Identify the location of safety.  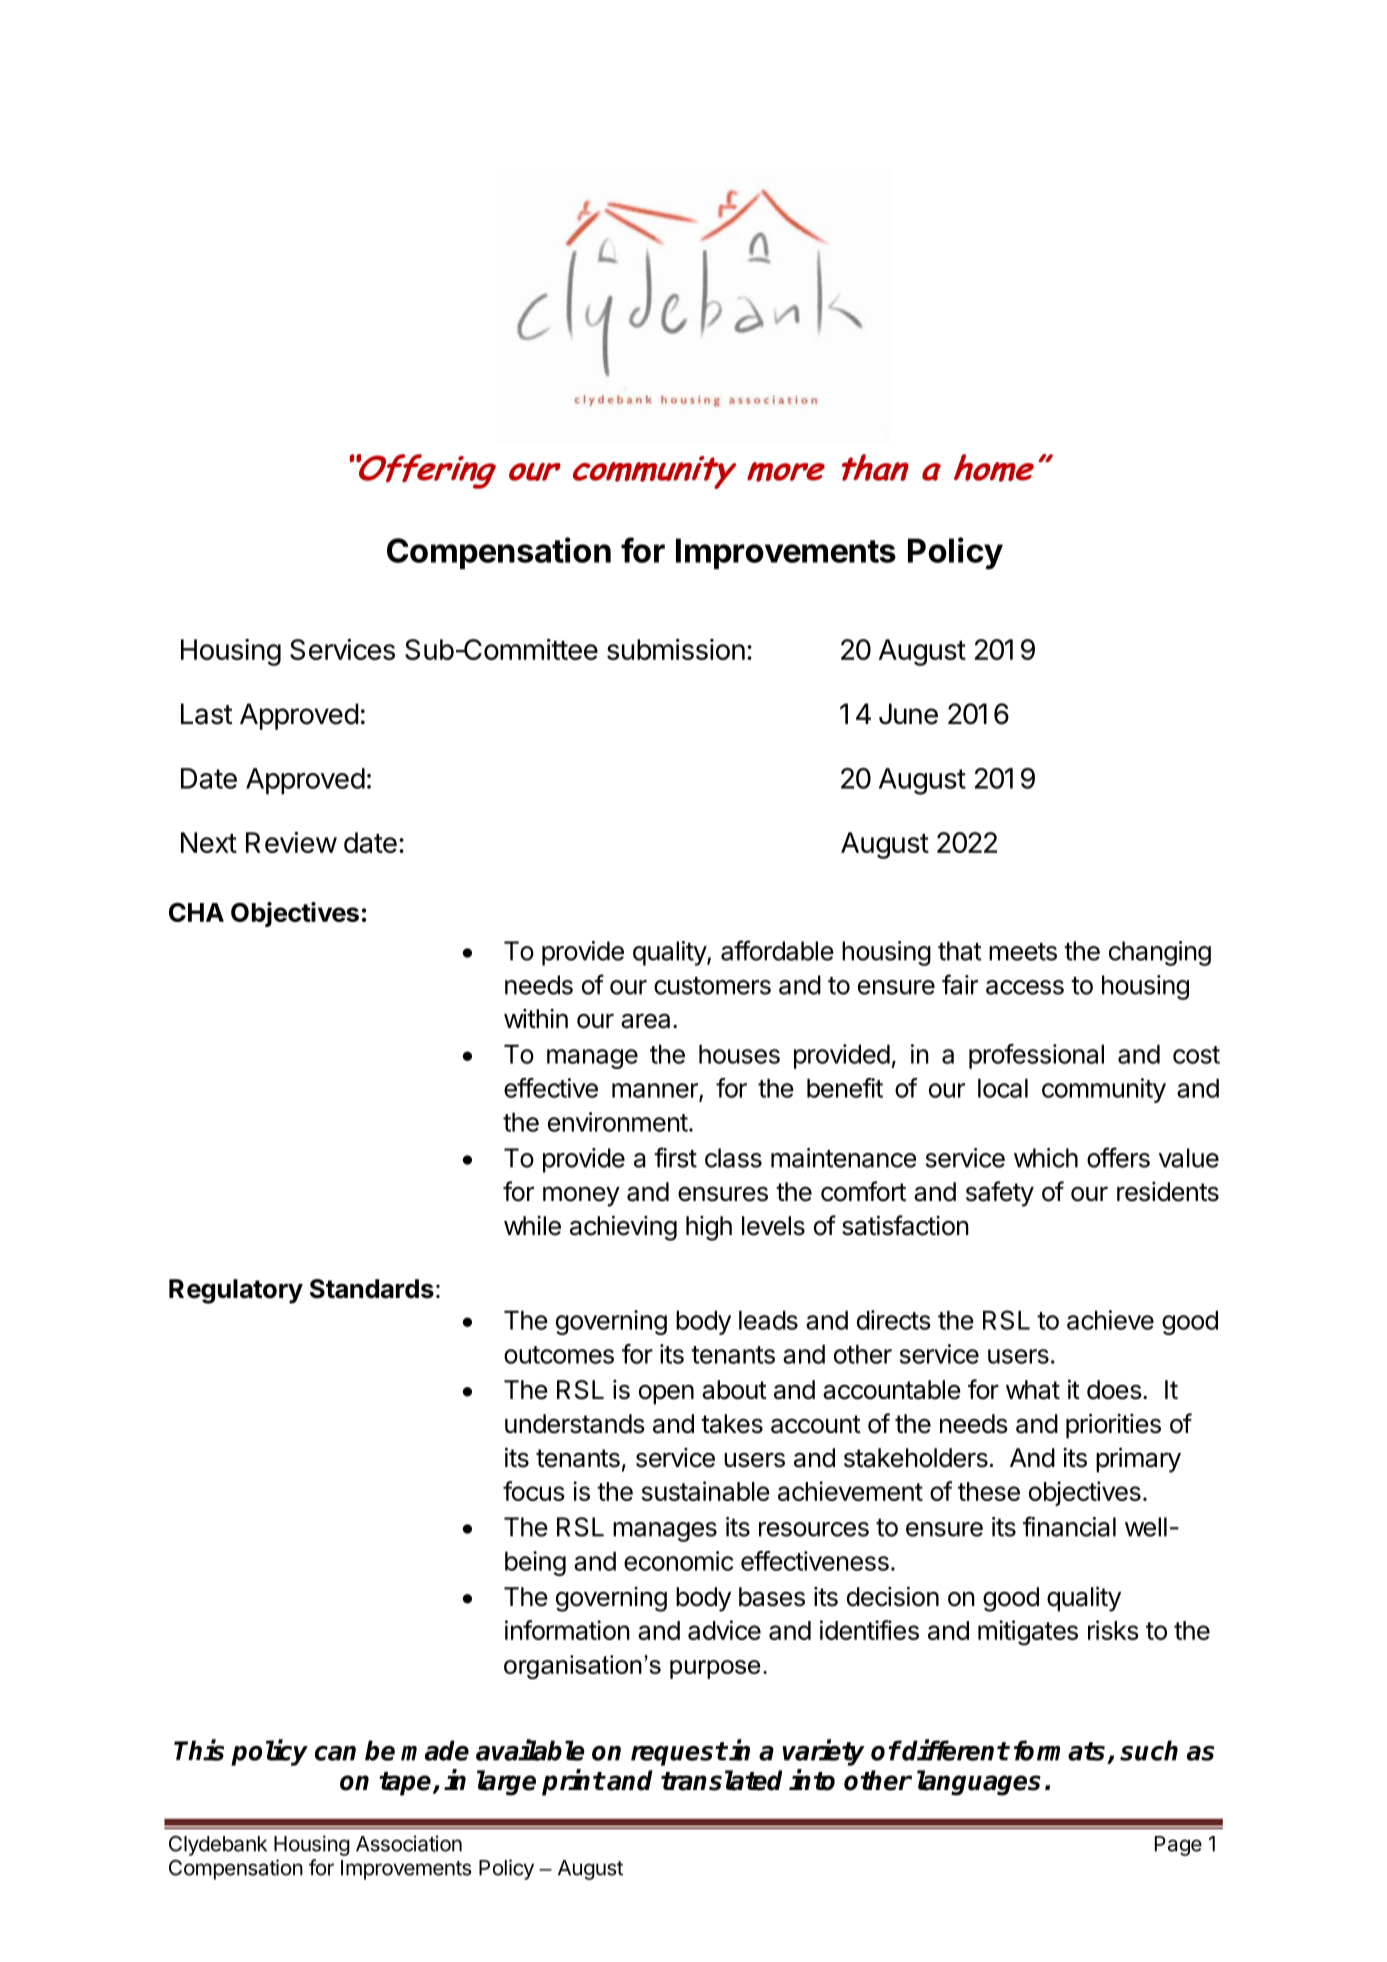
(1000, 1194).
